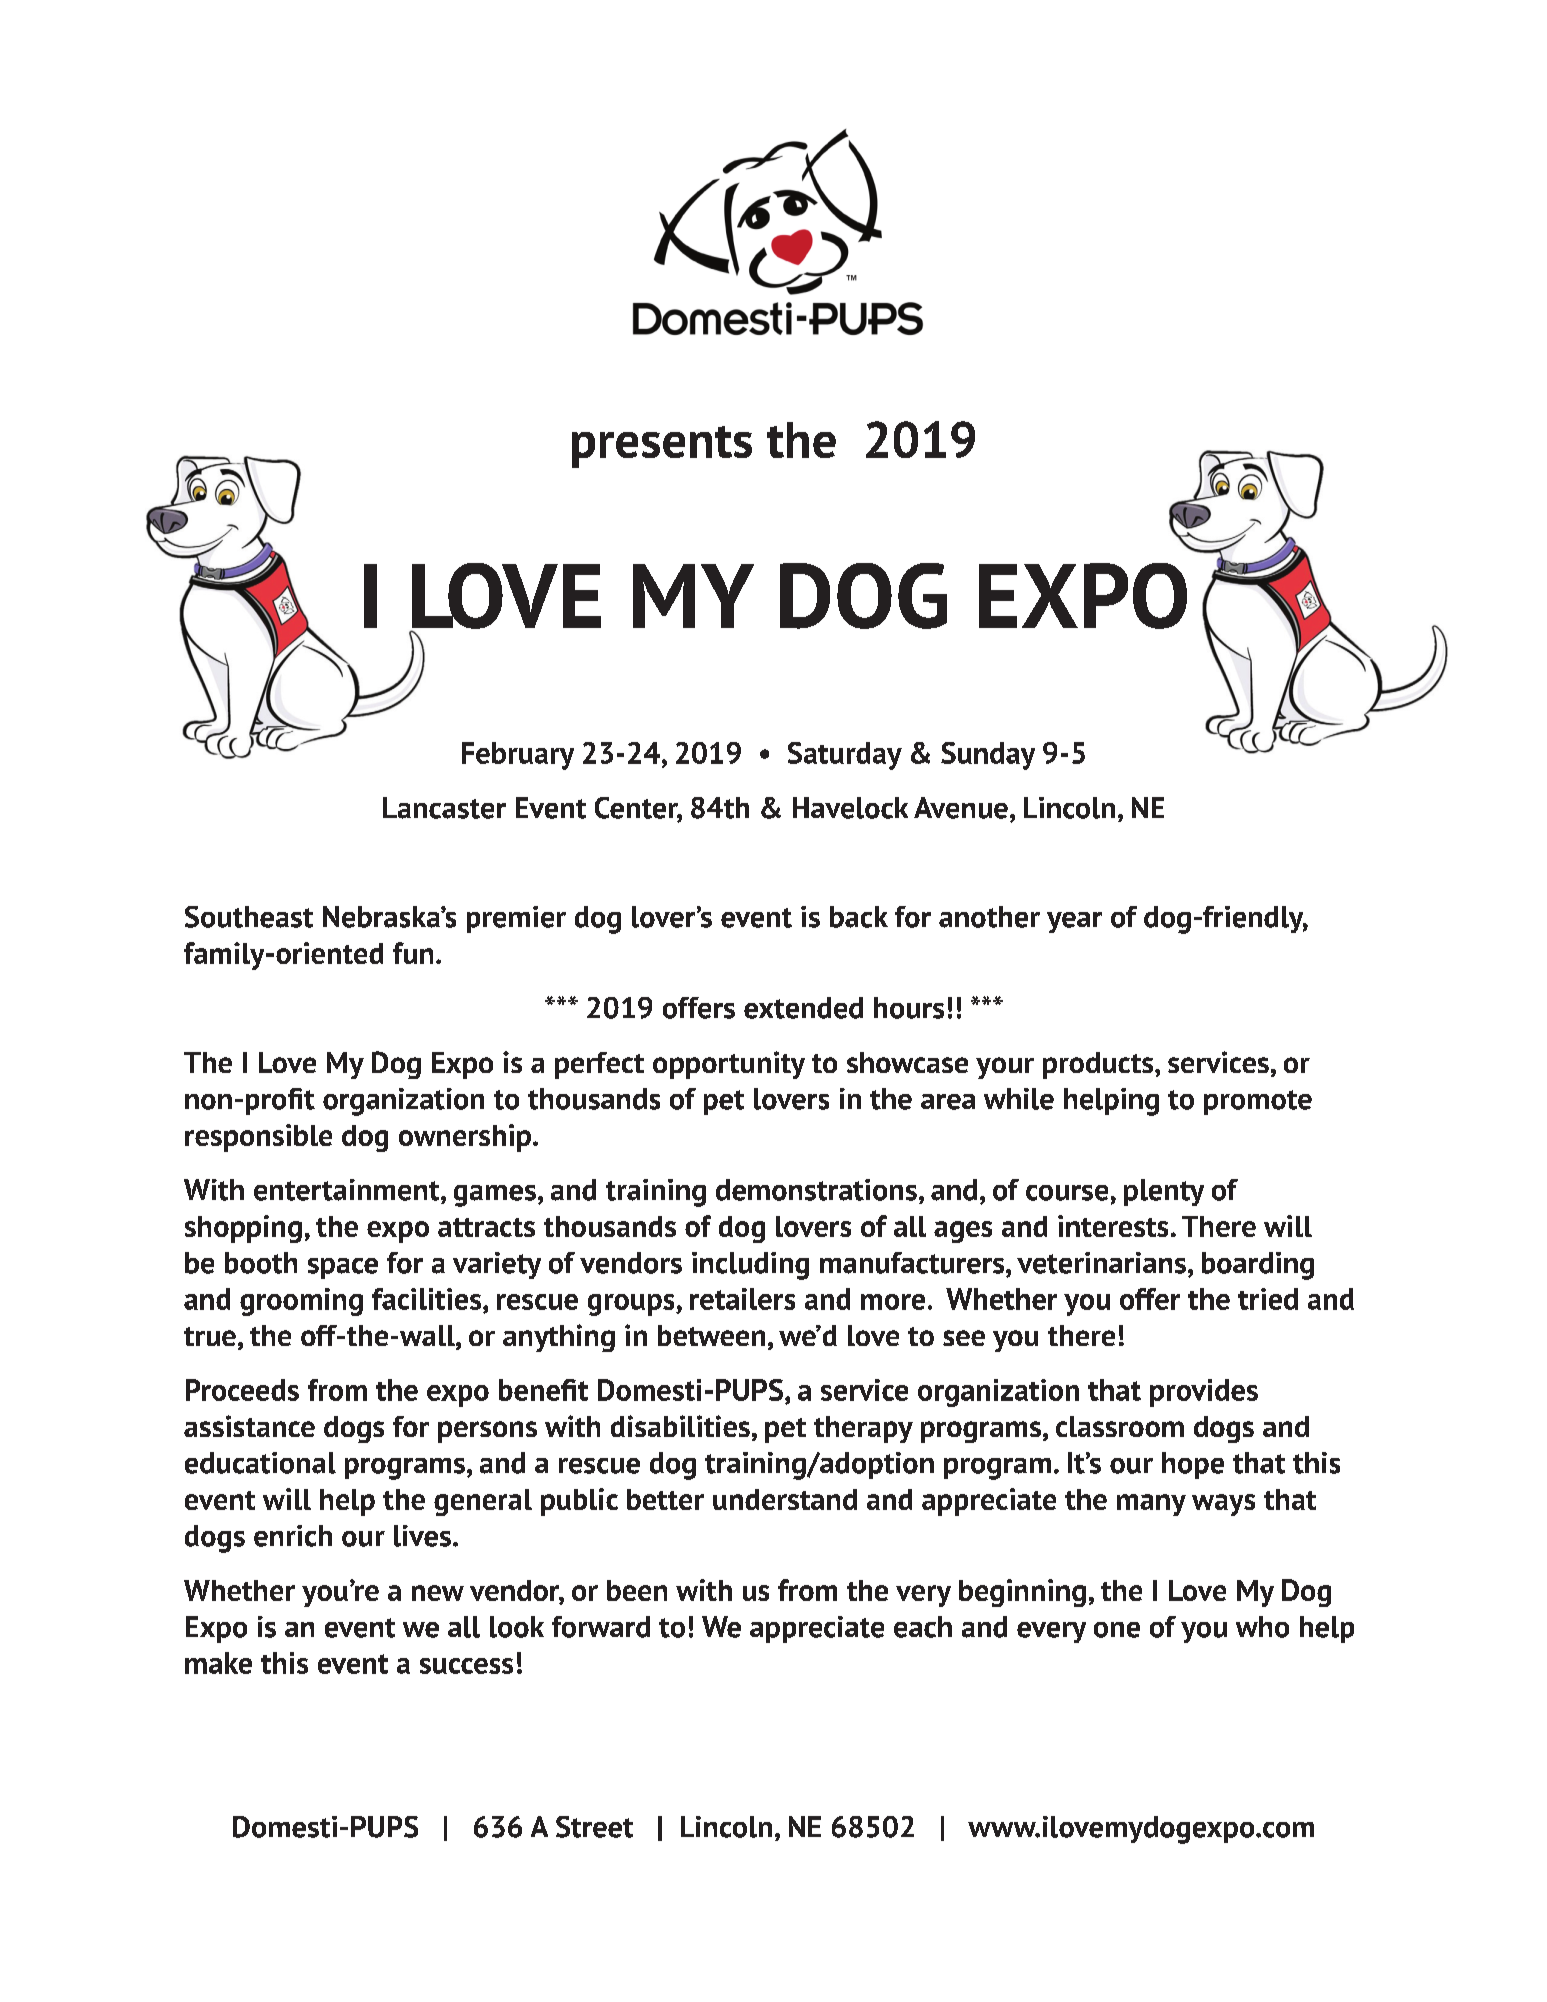  What do you see at coordinates (594, 1827) in the screenshot?
I see `Street` at bounding box center [594, 1827].
